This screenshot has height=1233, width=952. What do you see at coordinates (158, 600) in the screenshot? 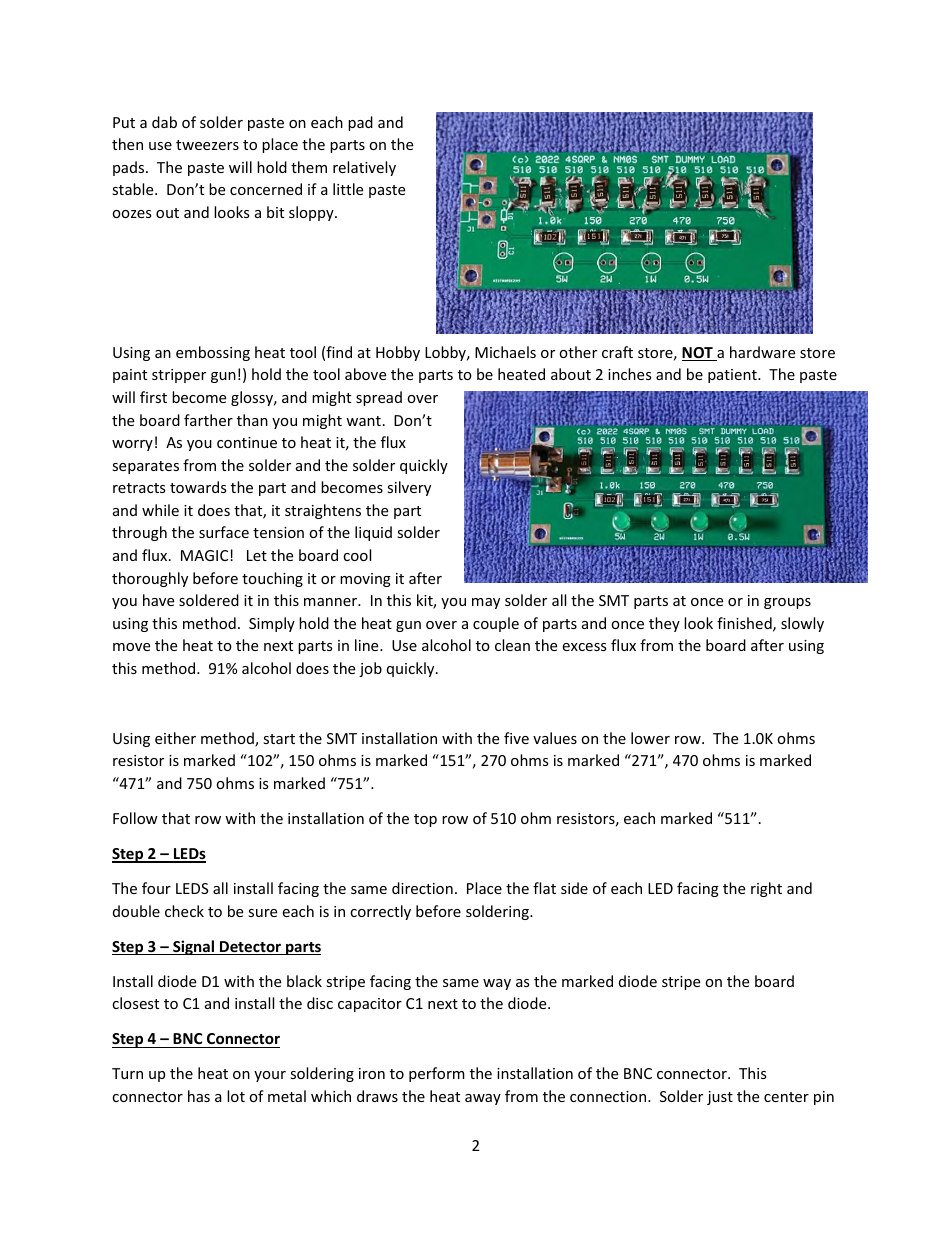
I see `have` at bounding box center [158, 600].
